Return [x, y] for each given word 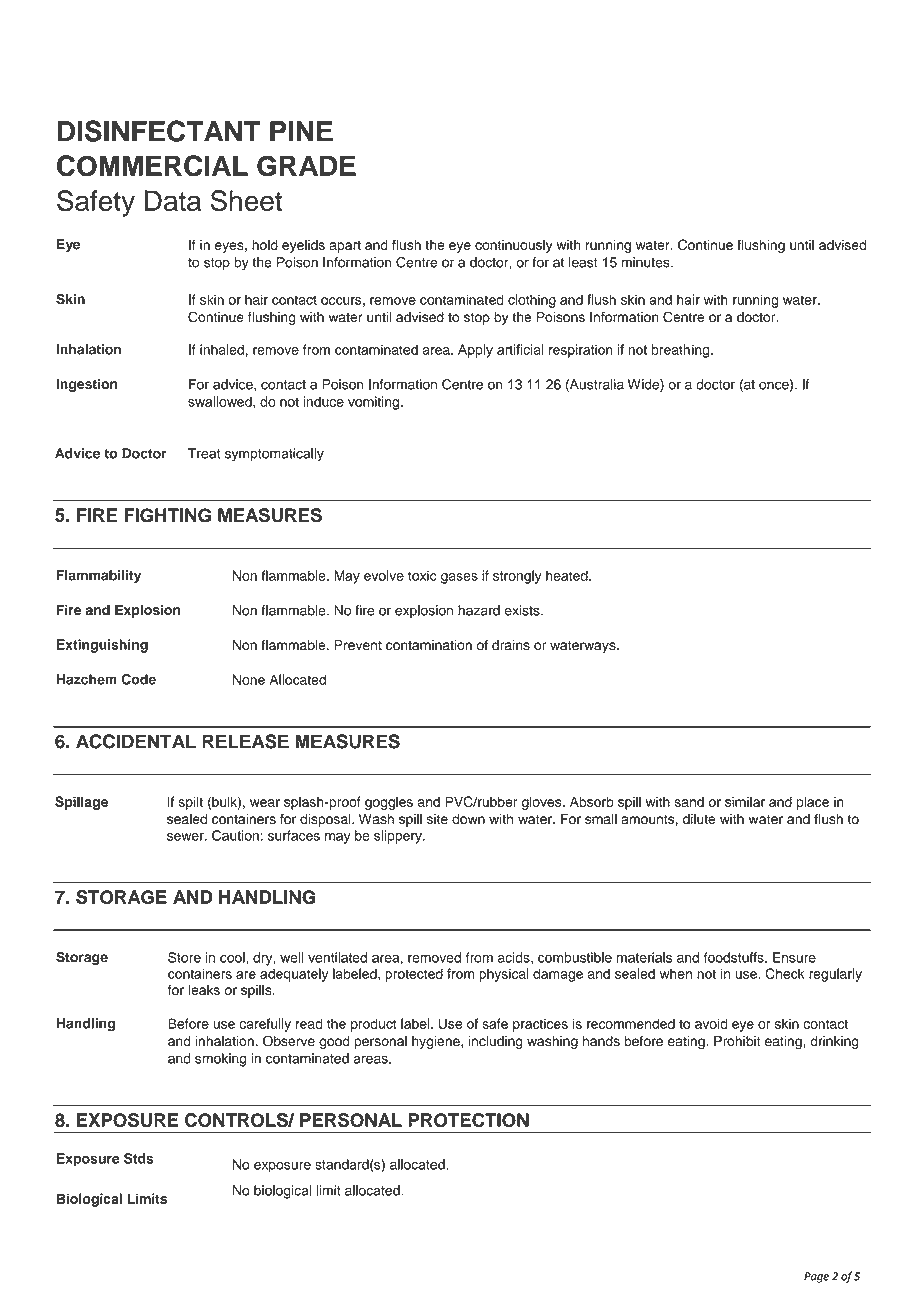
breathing [682, 351]
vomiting [373, 403]
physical [504, 975]
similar [745, 801]
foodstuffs [735, 957]
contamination [429, 645]
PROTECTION [468, 1120]
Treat [204, 453]
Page [816, 1277]
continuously [514, 246]
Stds [139, 1158]
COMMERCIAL [152, 166]
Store [184, 957]
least [583, 262]
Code [138, 679]
